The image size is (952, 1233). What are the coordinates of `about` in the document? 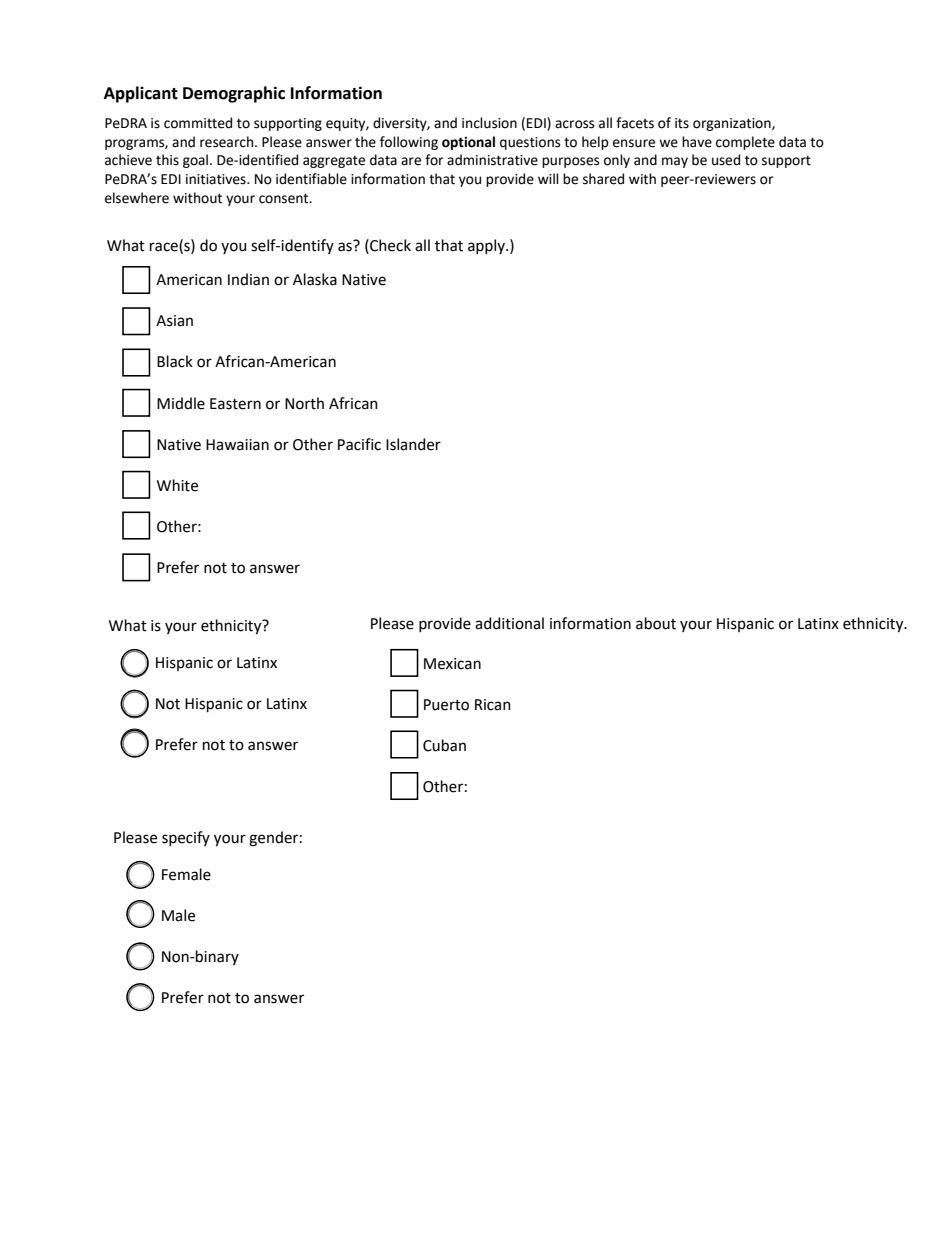 It's located at (656, 623).
